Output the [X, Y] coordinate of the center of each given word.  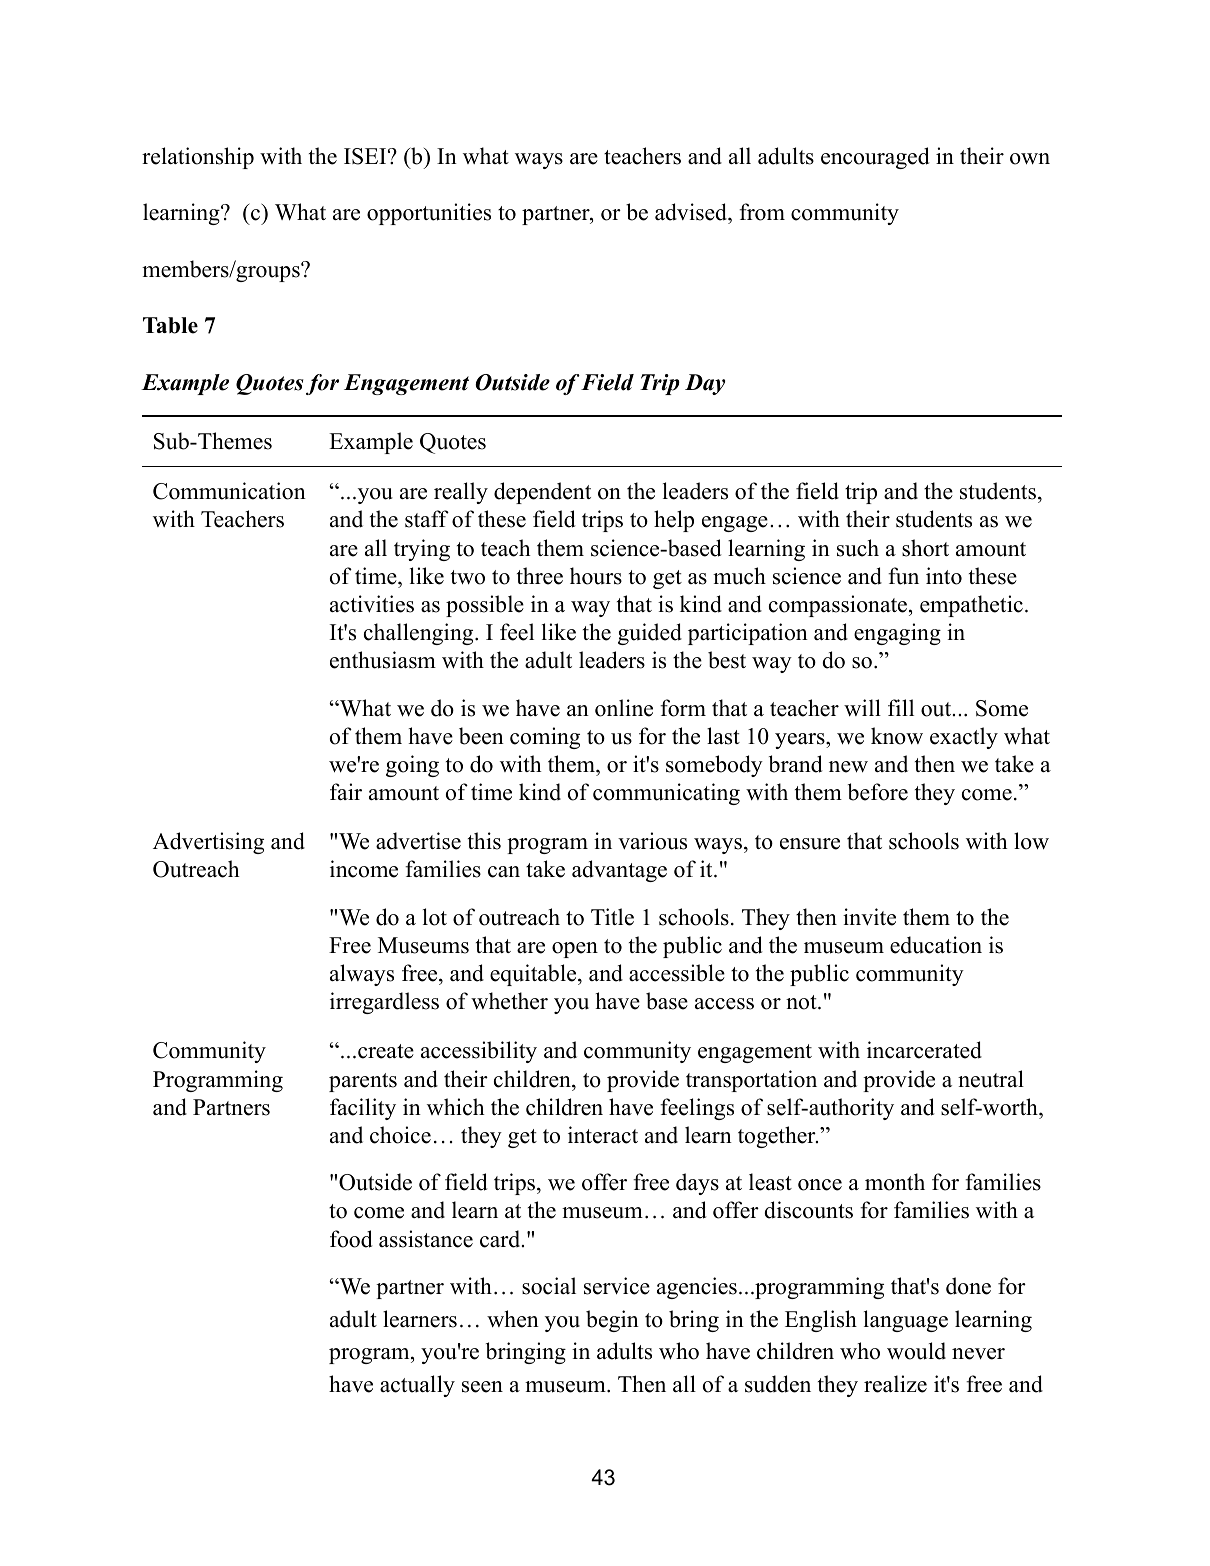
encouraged [875, 158]
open [575, 950]
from [762, 212]
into [944, 576]
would [916, 1351]
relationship [198, 158]
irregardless [384, 1003]
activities [372, 604]
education [936, 945]
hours [596, 576]
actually [417, 1386]
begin [612, 1321]
